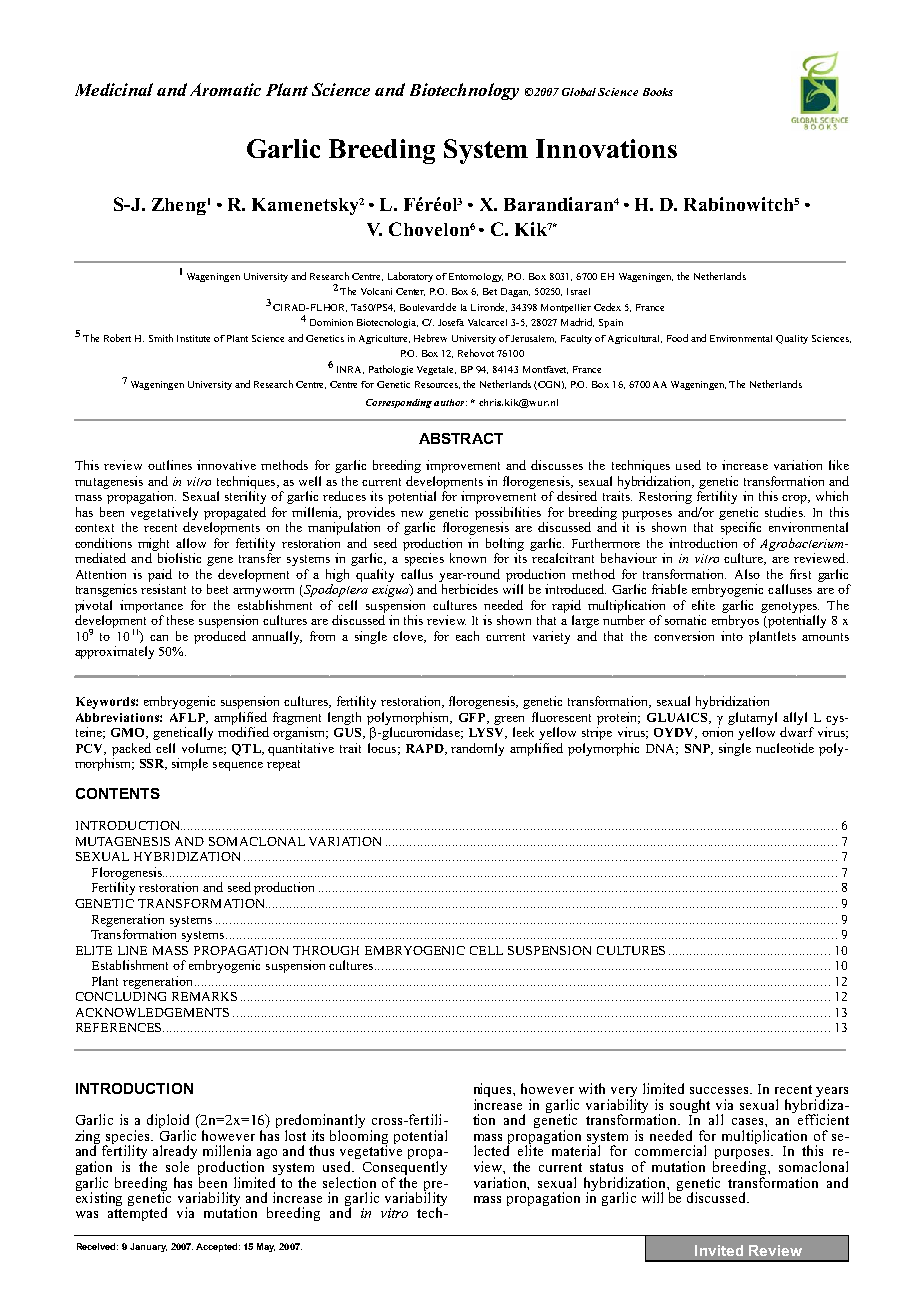  I want to click on simple, so click(190, 764).
